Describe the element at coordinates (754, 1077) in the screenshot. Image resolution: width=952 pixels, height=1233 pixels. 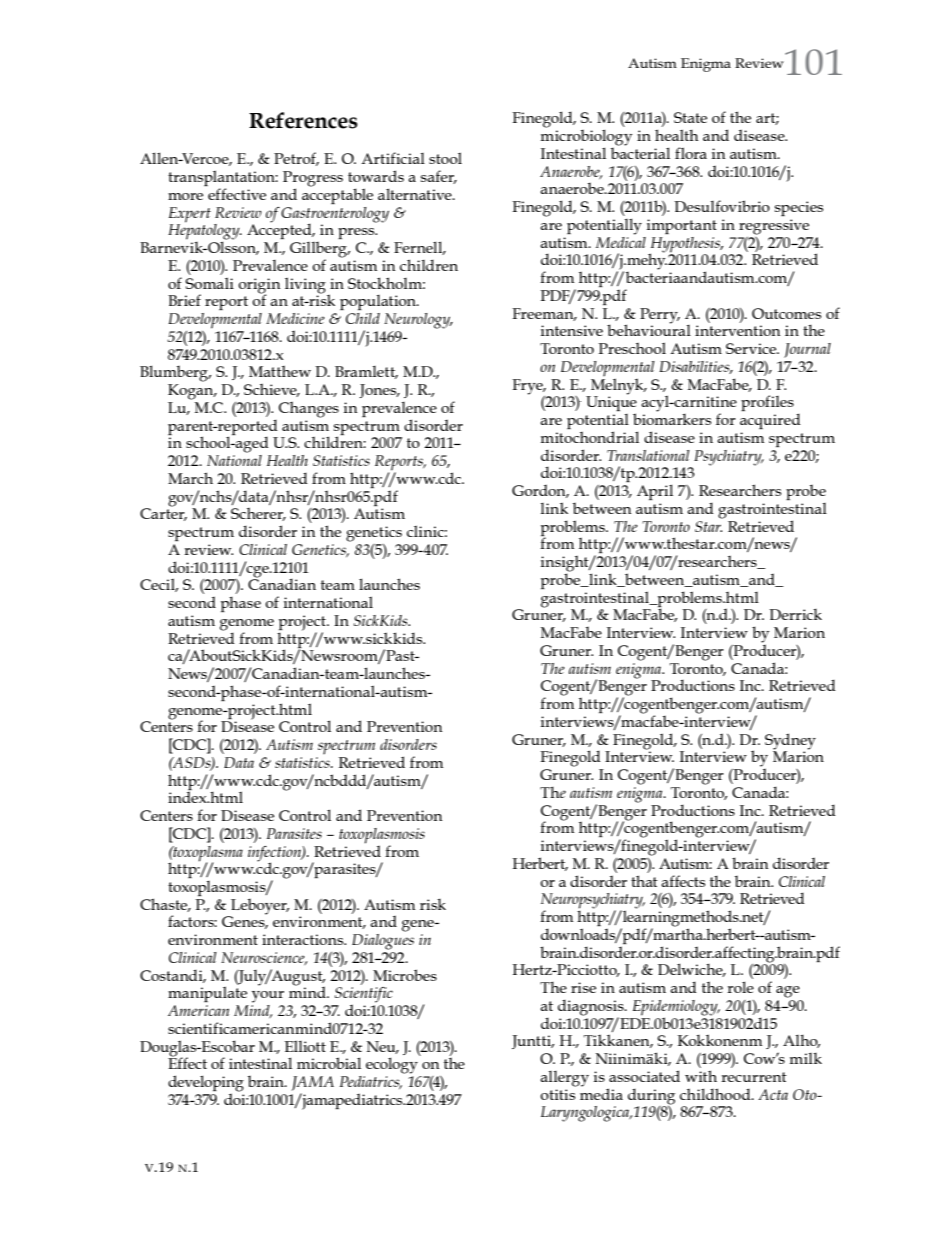
I see `recurrent` at that location.
